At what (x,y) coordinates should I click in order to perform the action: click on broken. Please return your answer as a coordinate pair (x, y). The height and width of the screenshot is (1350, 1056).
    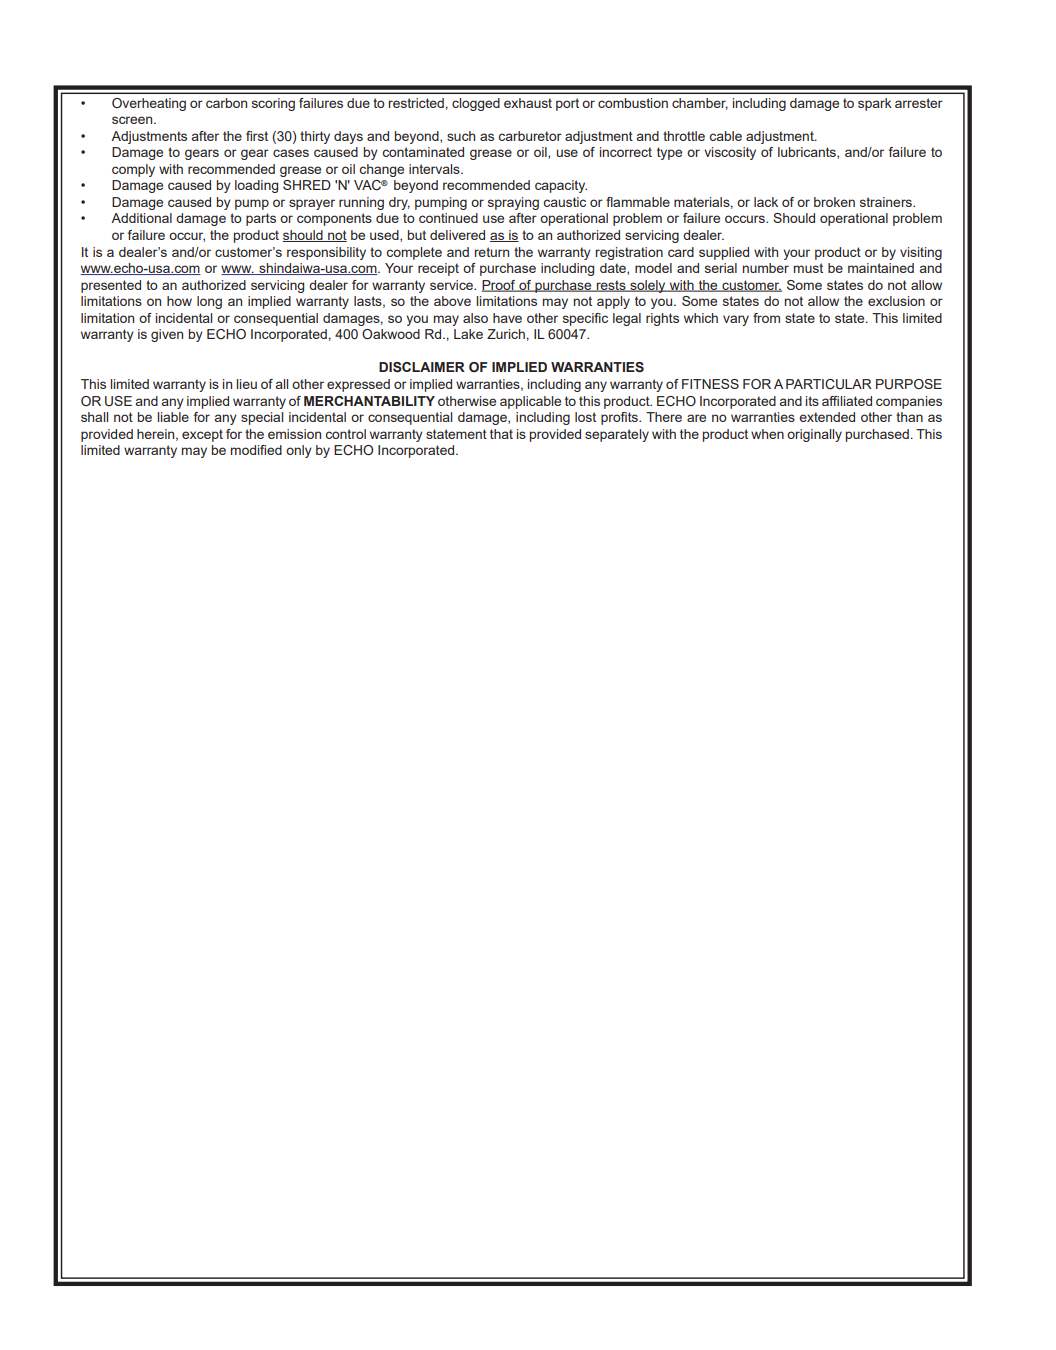
    Looking at the image, I should click on (834, 202).
